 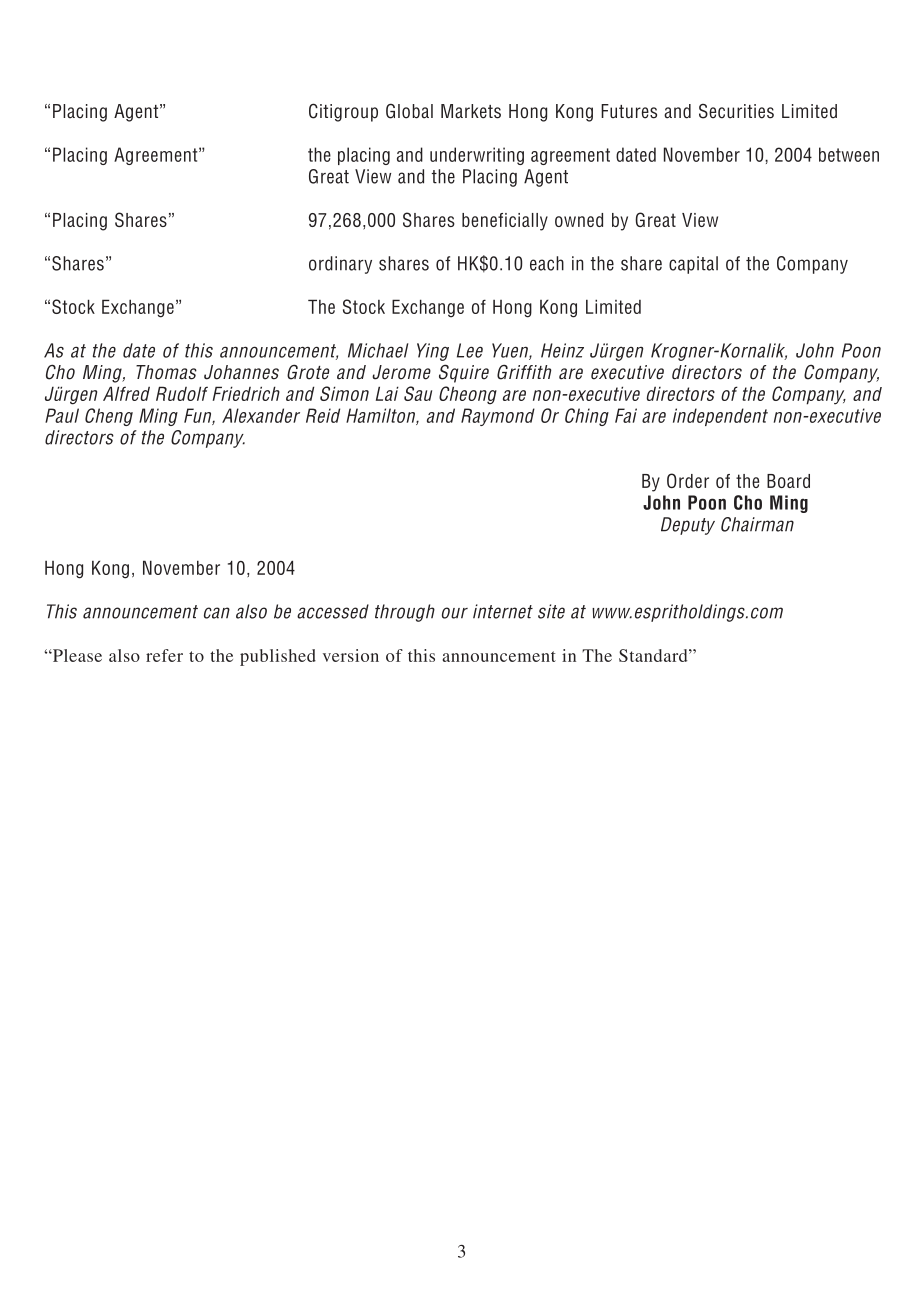 What do you see at coordinates (343, 112) in the screenshot?
I see `Citigroup` at bounding box center [343, 112].
